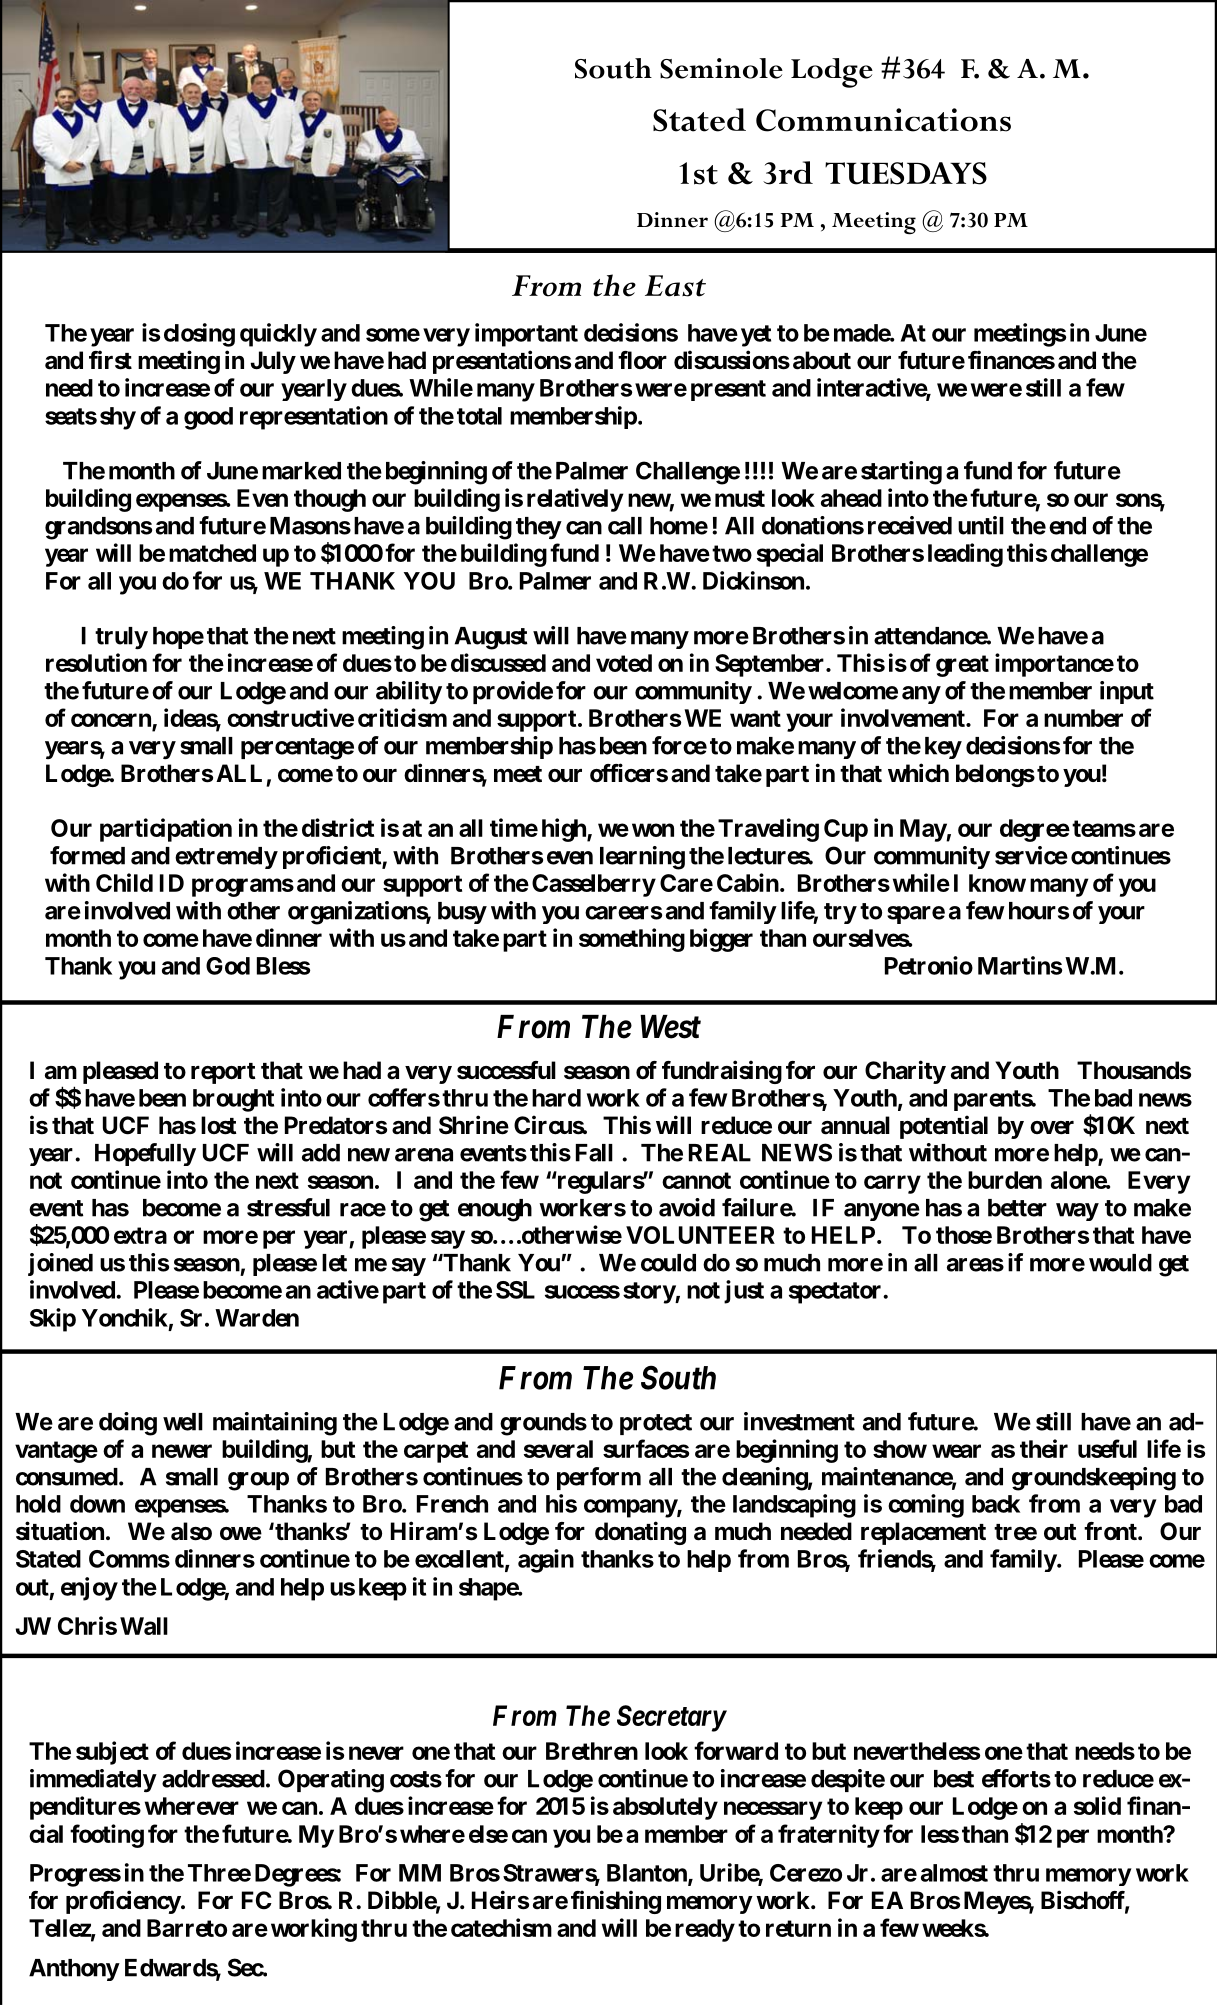 Image resolution: width=1217 pixels, height=2005 pixels. Describe the element at coordinates (721, 68) in the screenshot. I see `Seminole` at that location.
